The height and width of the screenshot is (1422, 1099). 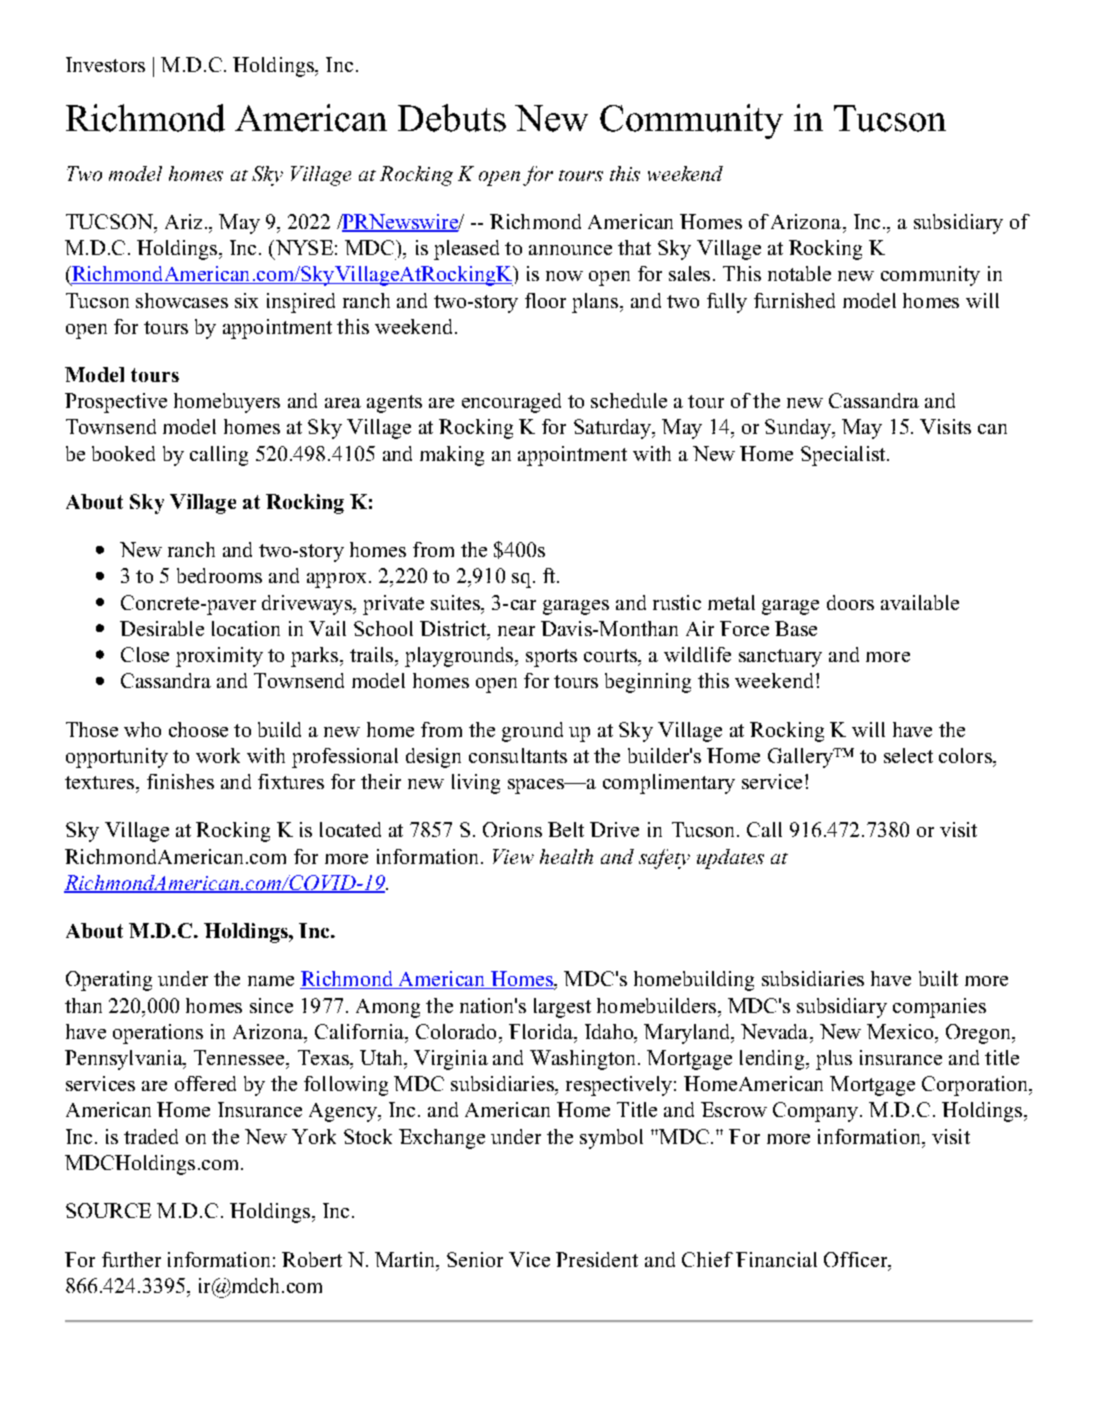 What do you see at coordinates (908, 755) in the screenshot?
I see `select` at bounding box center [908, 755].
